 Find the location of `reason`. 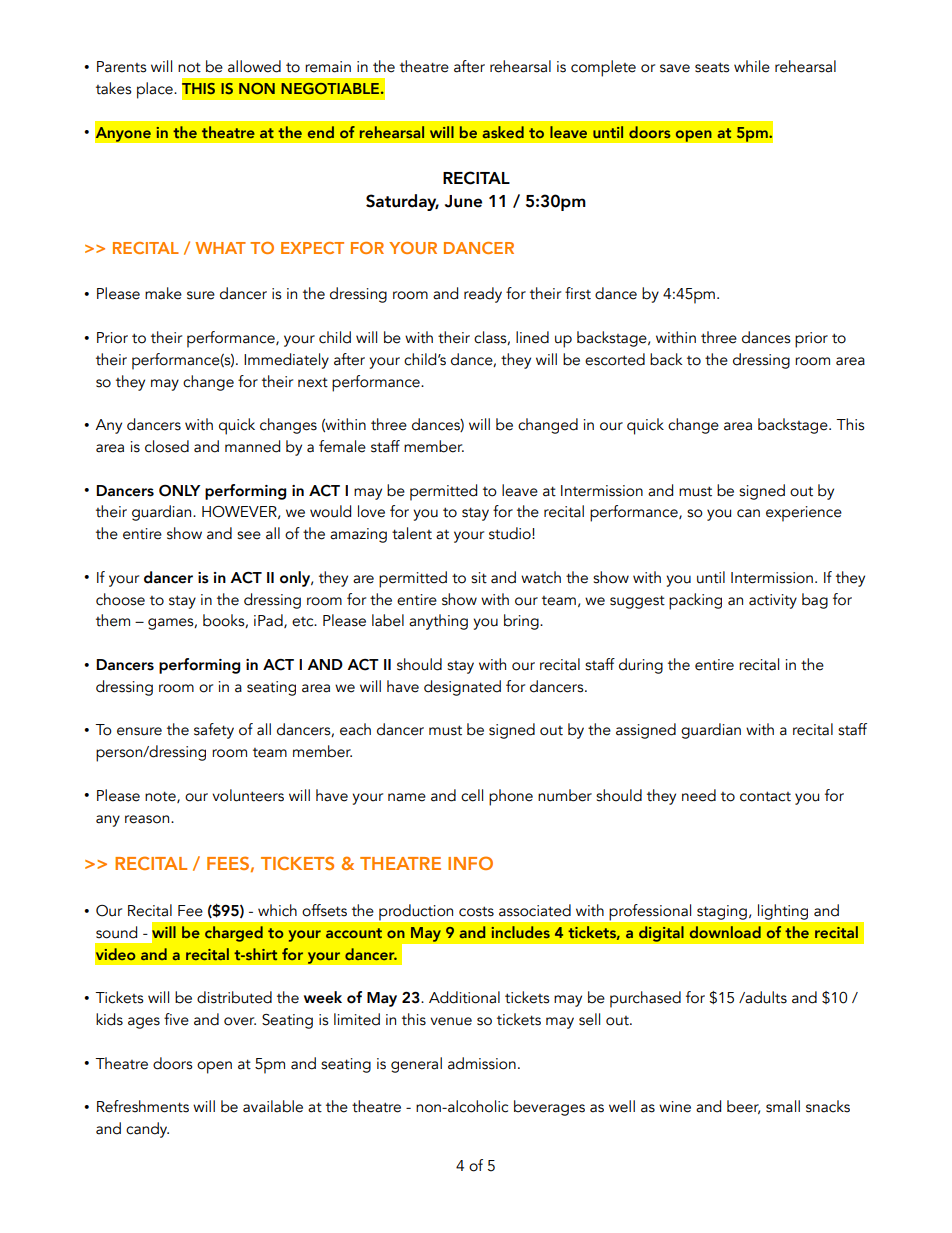

reason is located at coordinates (148, 819).
